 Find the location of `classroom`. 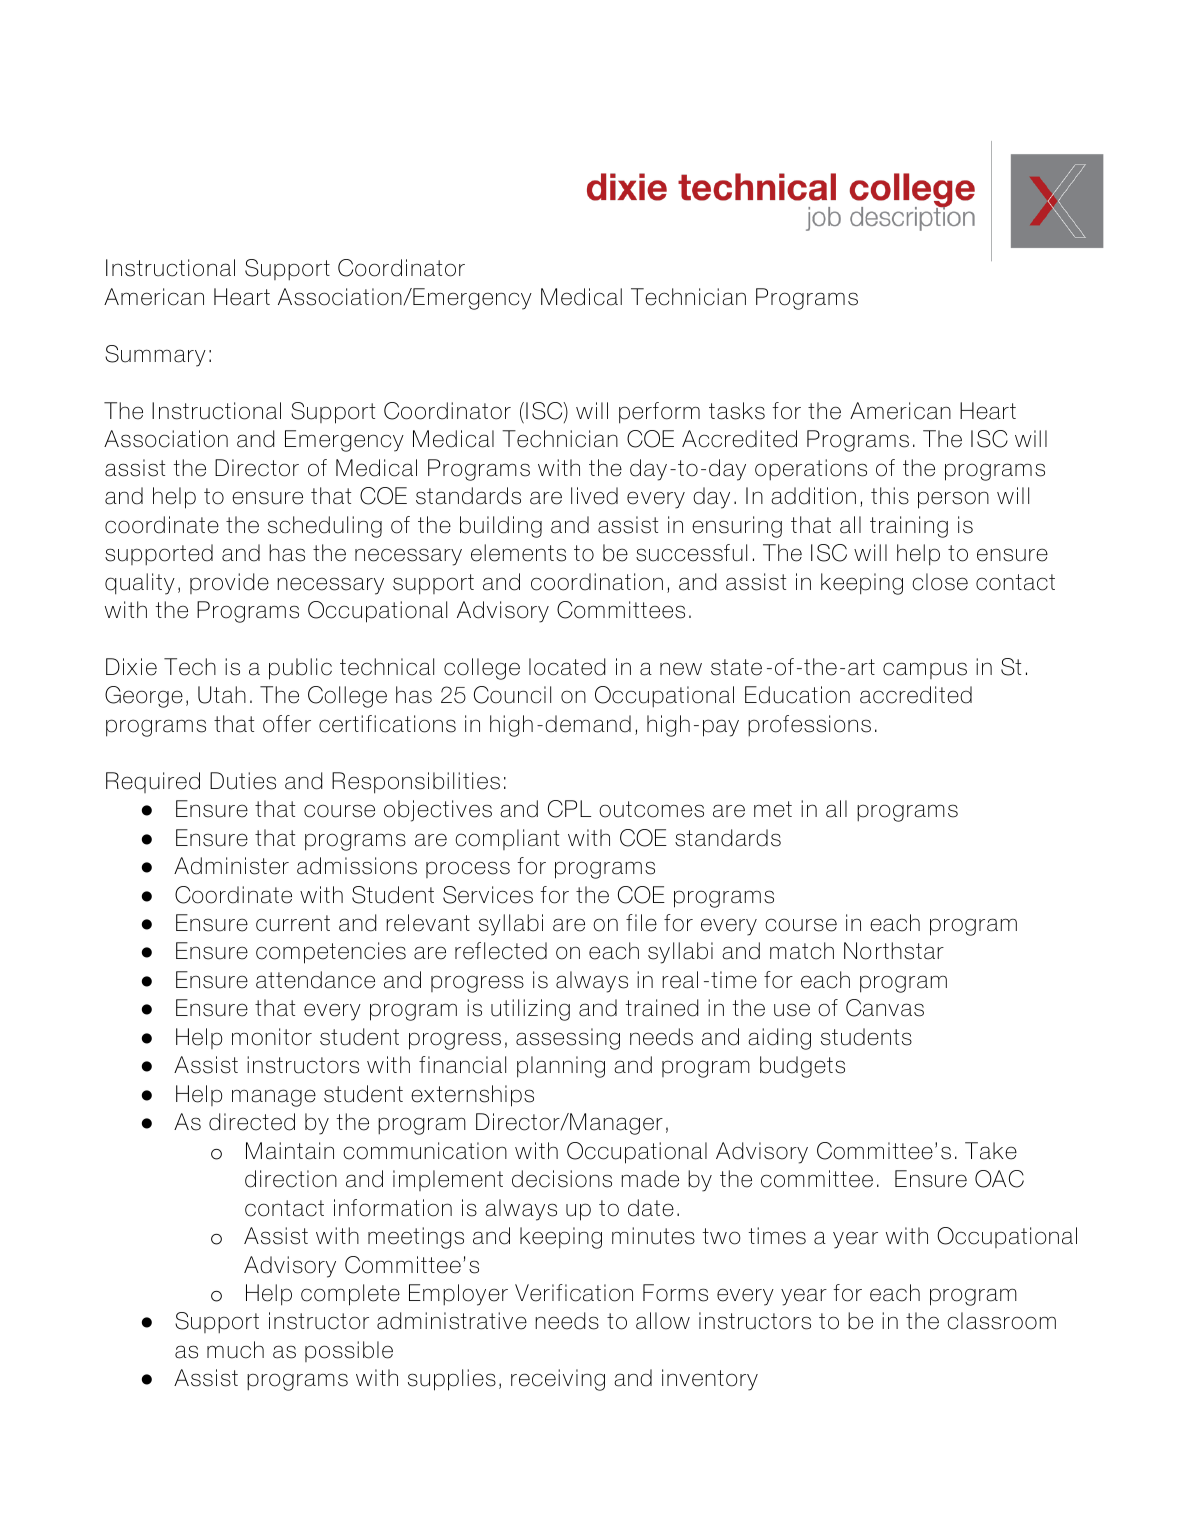

classroom is located at coordinates (1002, 1321).
